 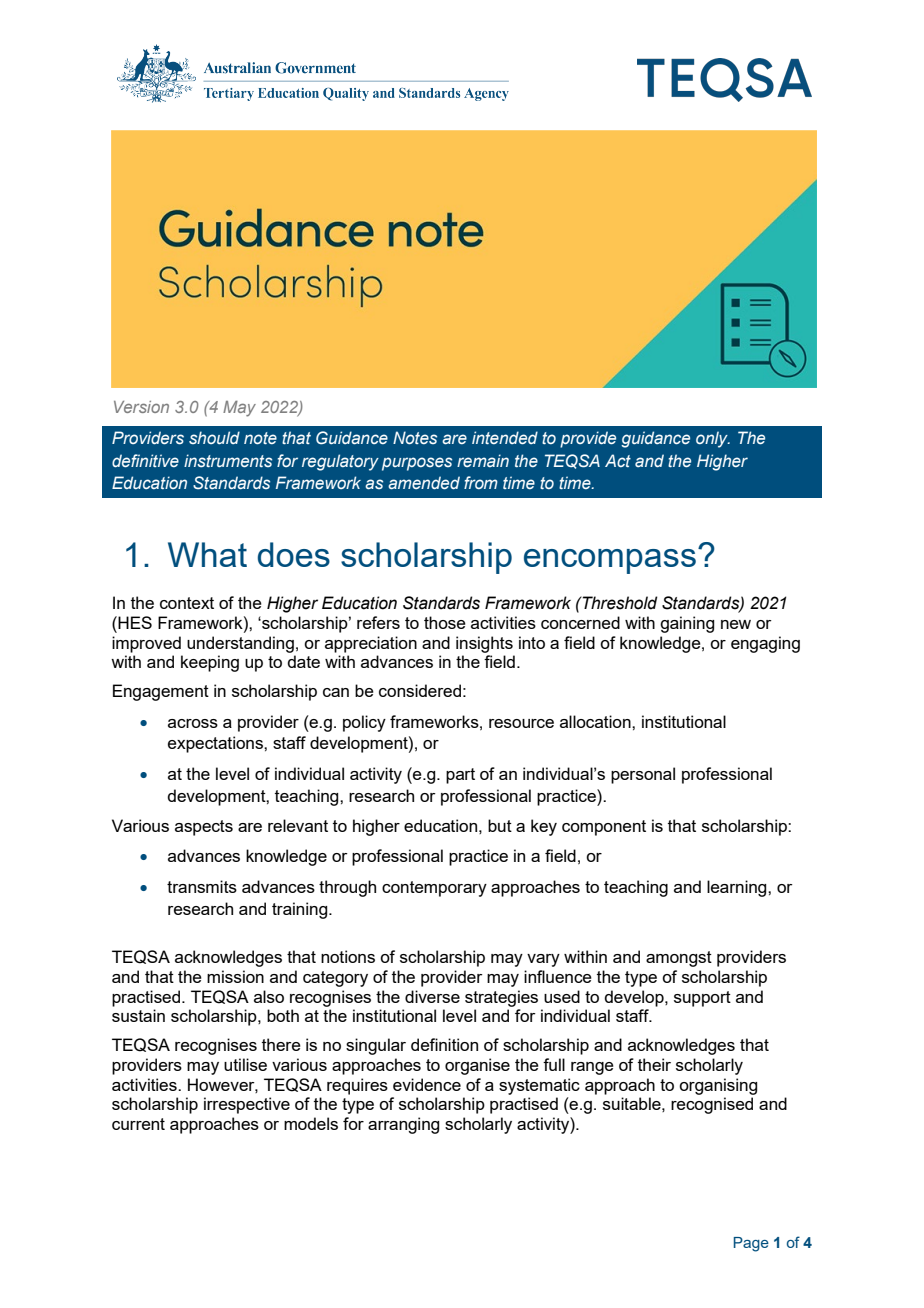 What do you see at coordinates (751, 1244) in the screenshot?
I see `Page` at bounding box center [751, 1244].
